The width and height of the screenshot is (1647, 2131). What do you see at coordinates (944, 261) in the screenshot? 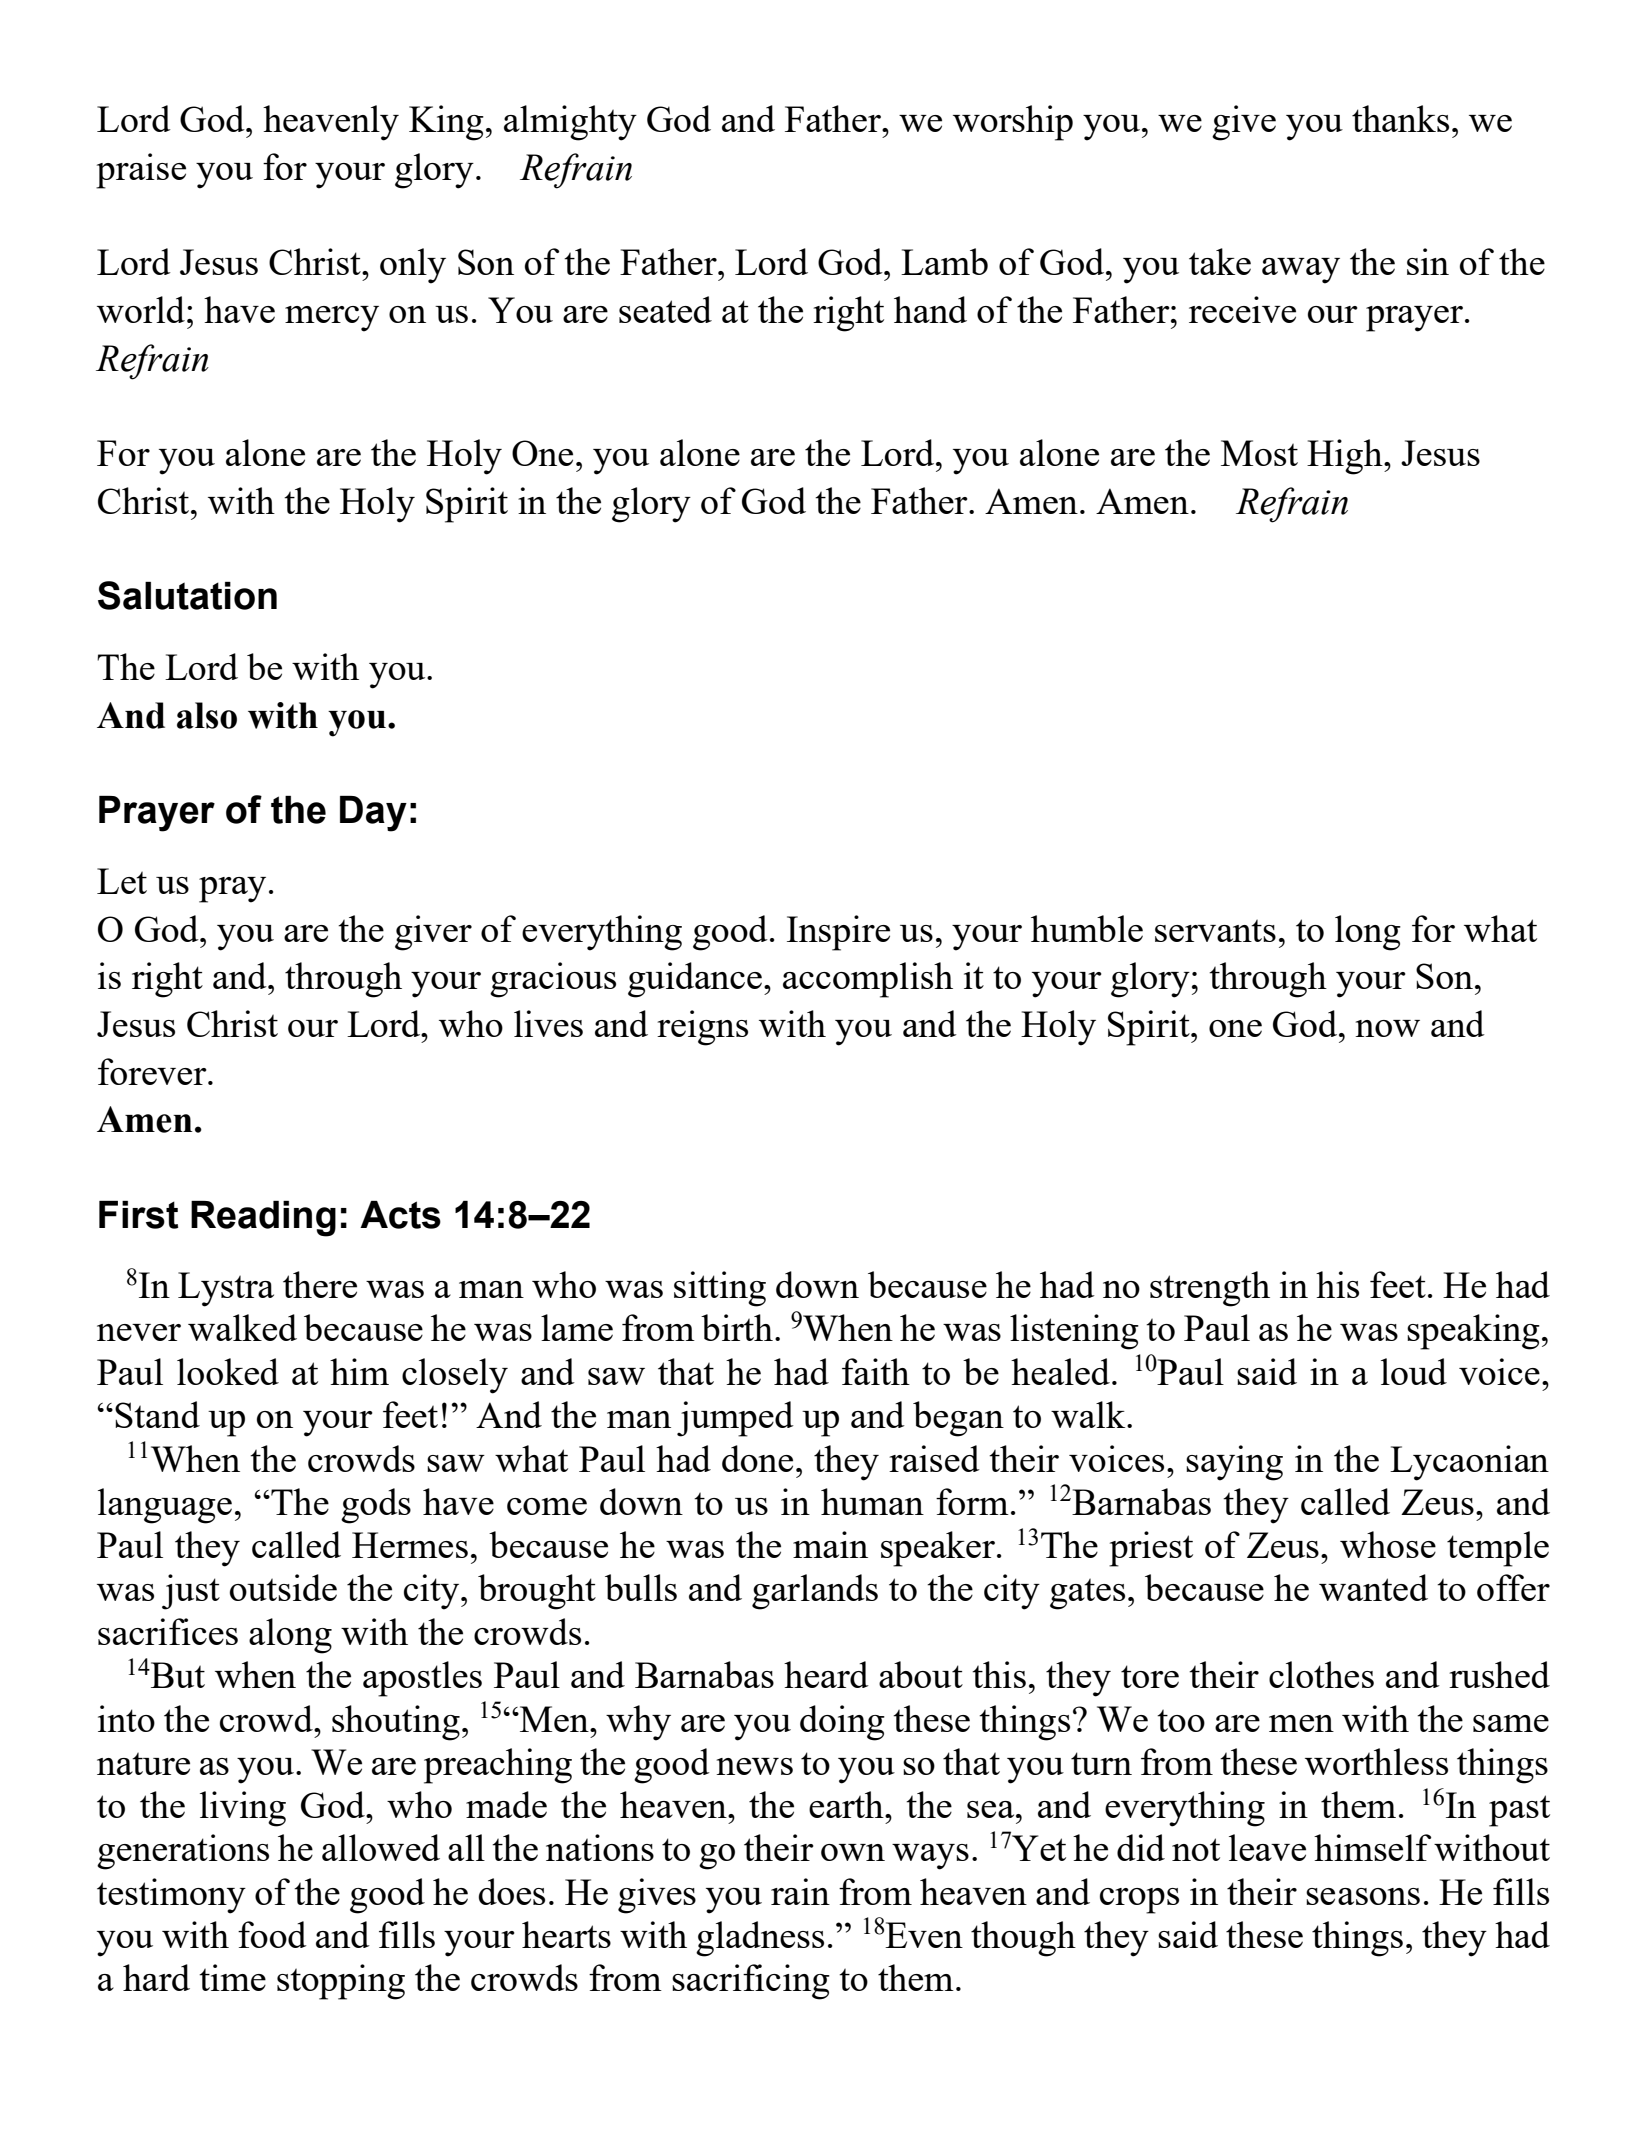
I see `Lamb` at bounding box center [944, 261].
